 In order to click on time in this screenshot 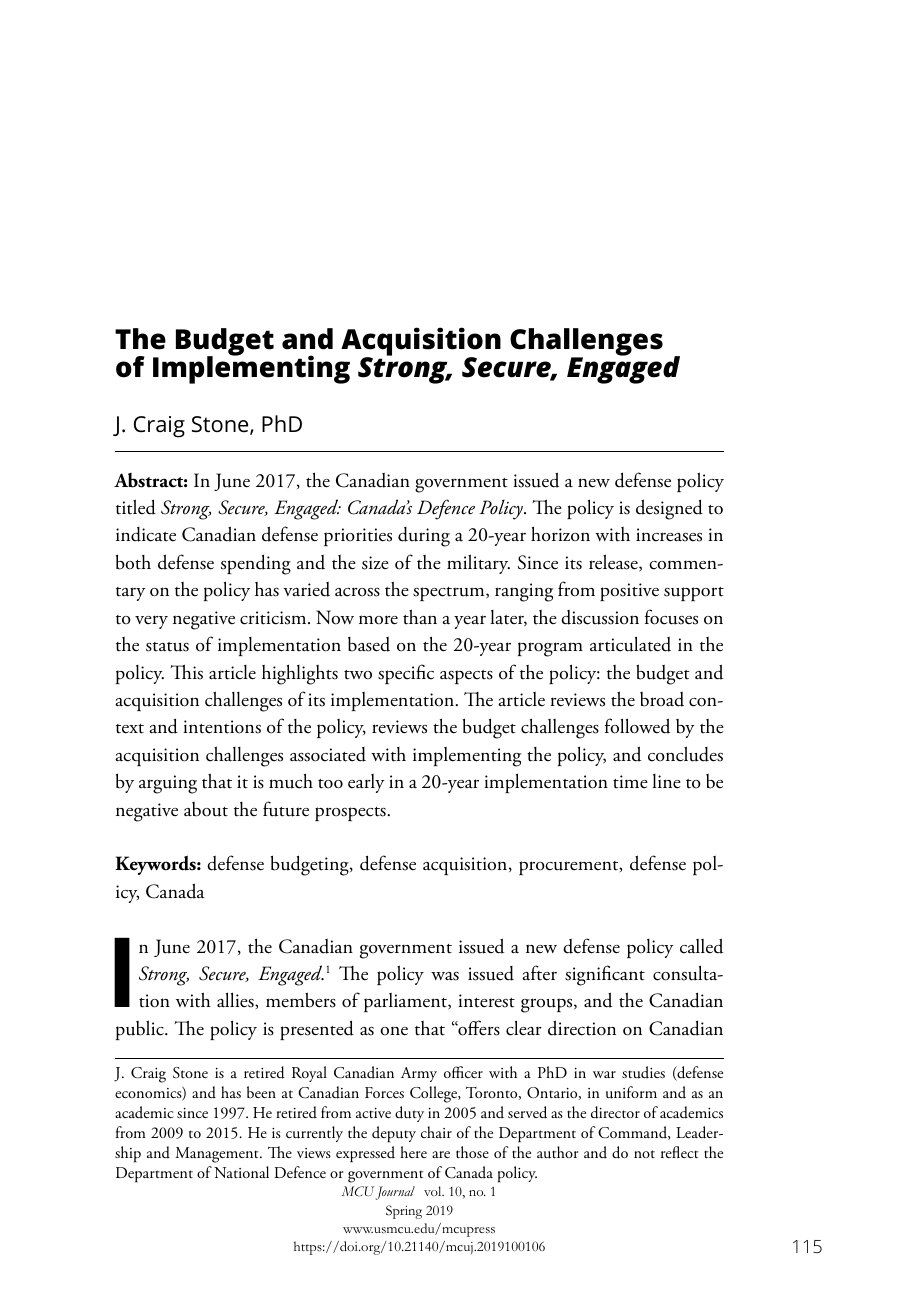, I will do `click(630, 782)`.
